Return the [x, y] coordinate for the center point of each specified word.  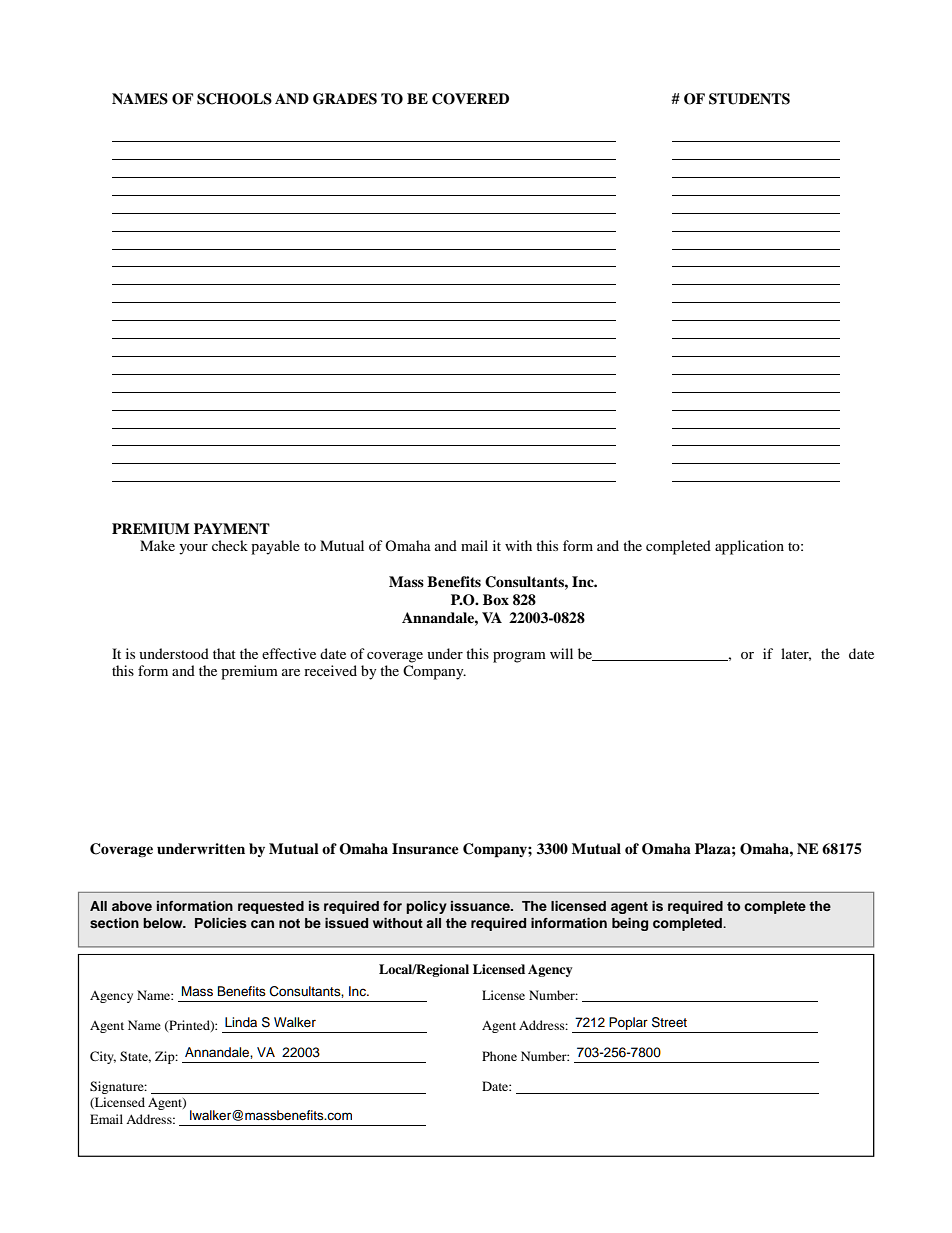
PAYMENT [232, 528]
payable [275, 547]
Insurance [425, 848]
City [103, 1057]
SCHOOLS [234, 99]
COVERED [470, 99]
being [630, 924]
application [749, 547]
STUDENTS [749, 99]
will [561, 653]
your [193, 549]
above [132, 906]
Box [496, 599]
